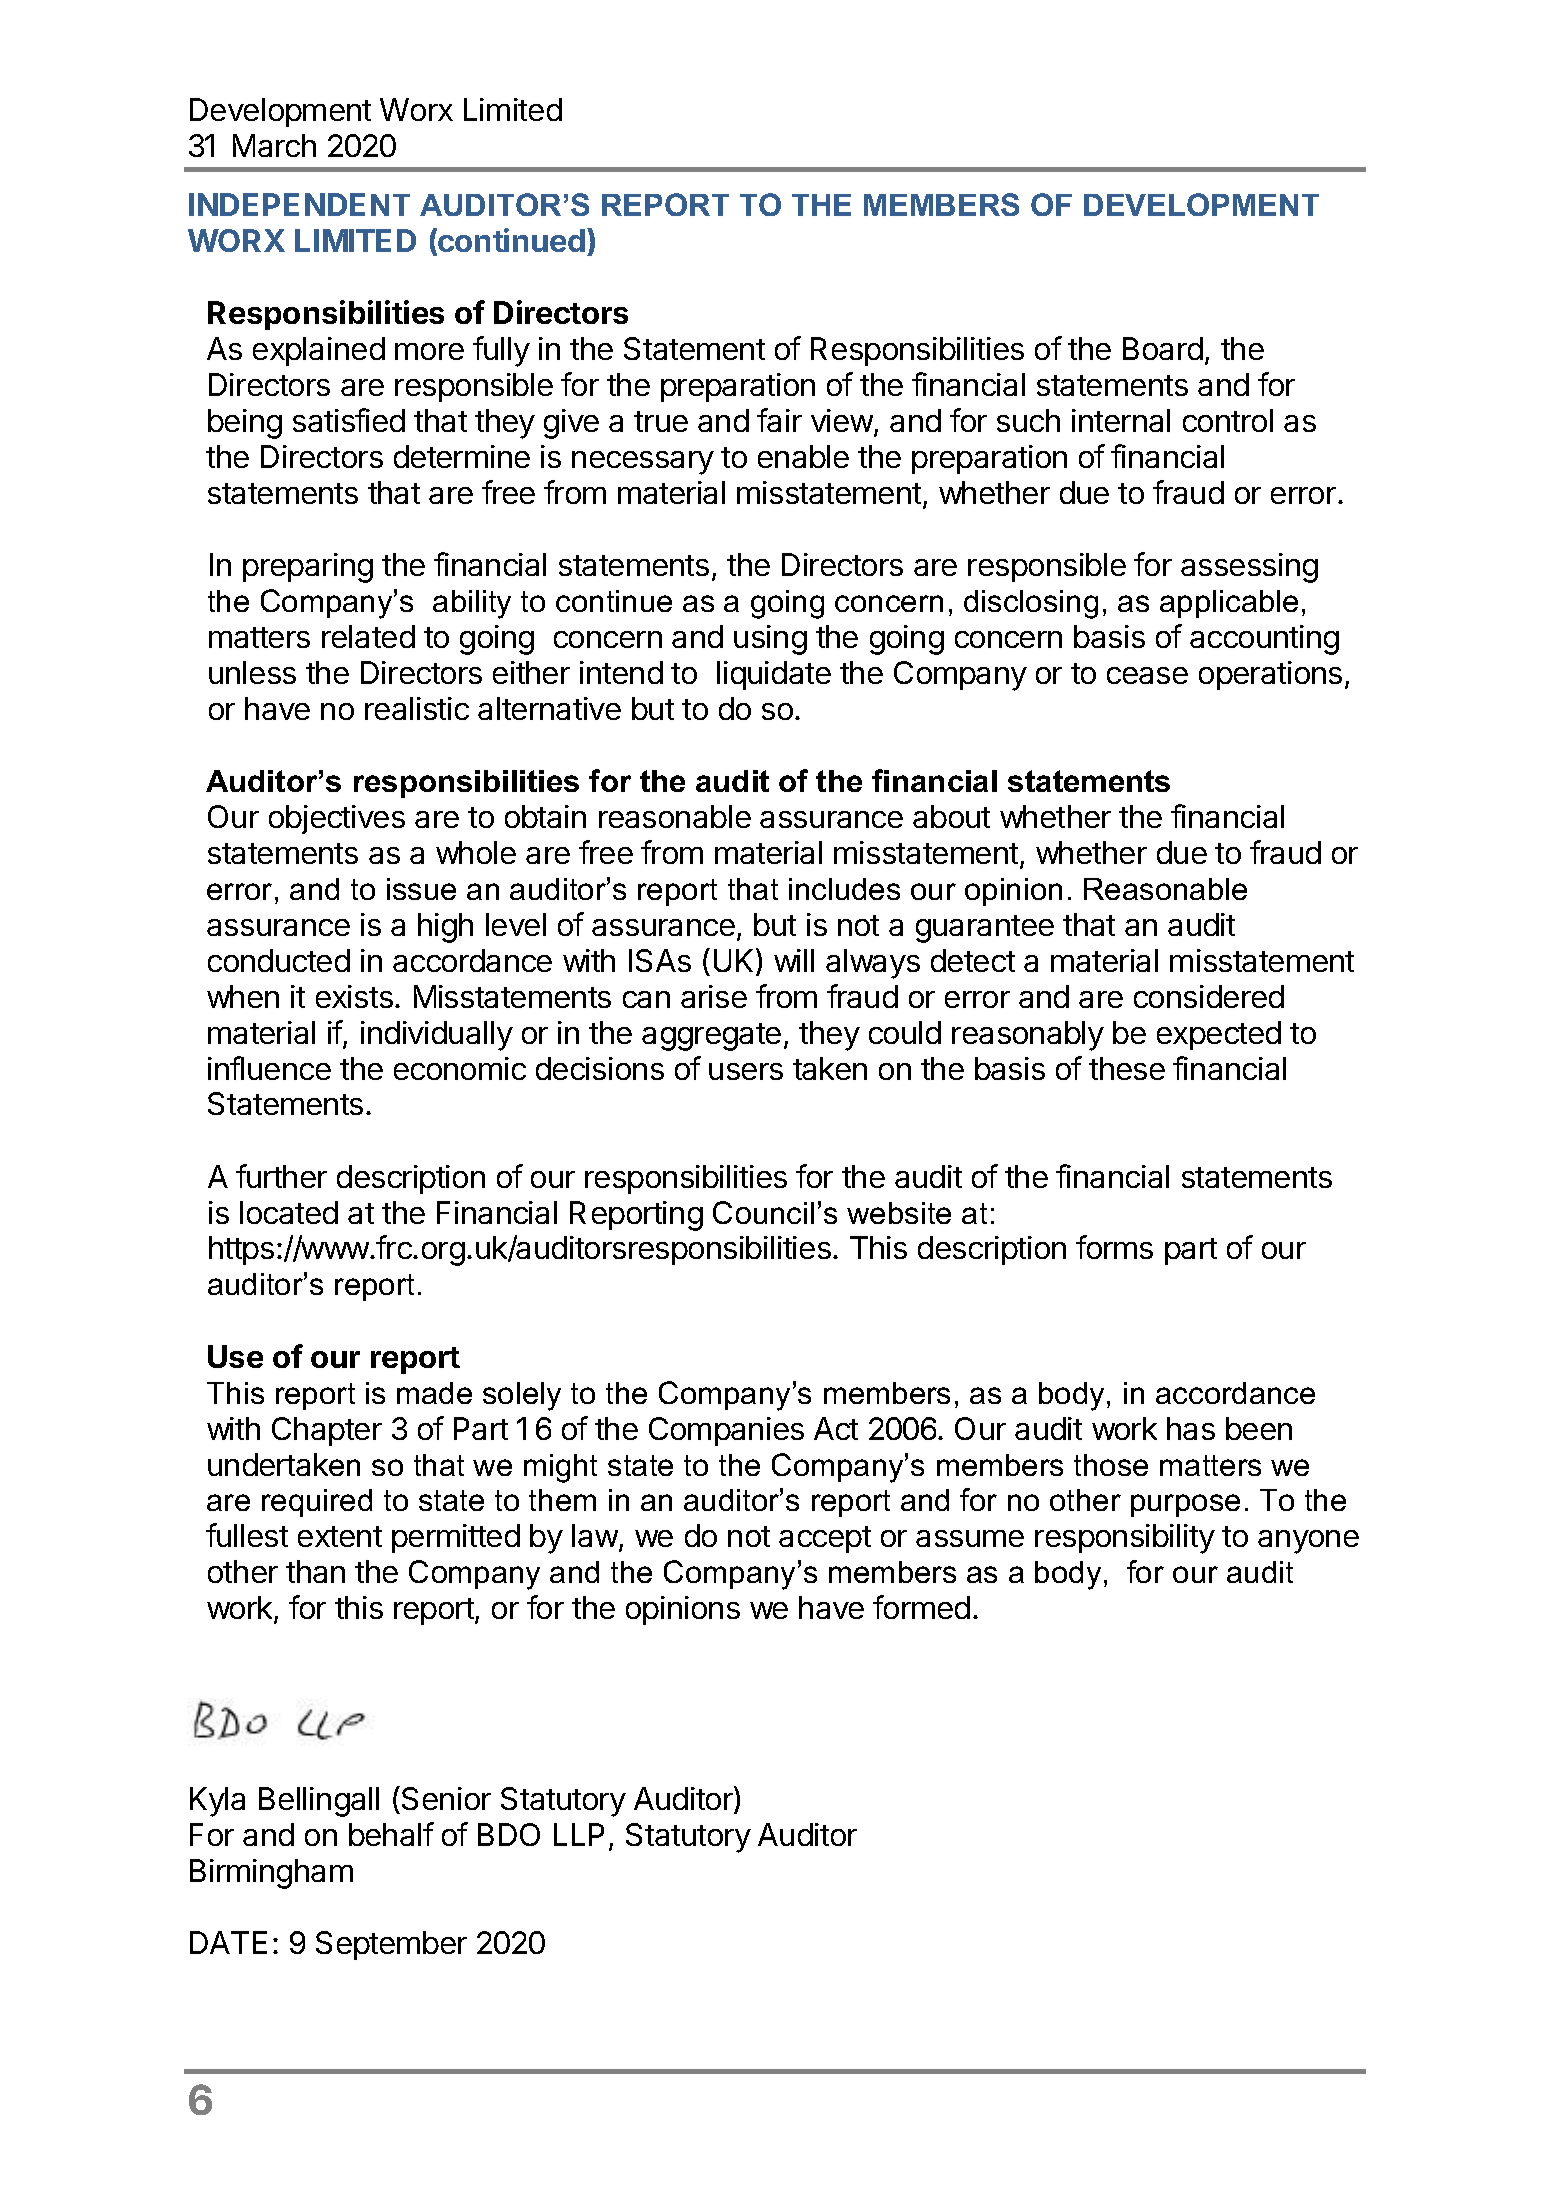 This page has width=1549, height=2191. Describe the element at coordinates (579, 1834) in the page. I see `LLP` at that location.
